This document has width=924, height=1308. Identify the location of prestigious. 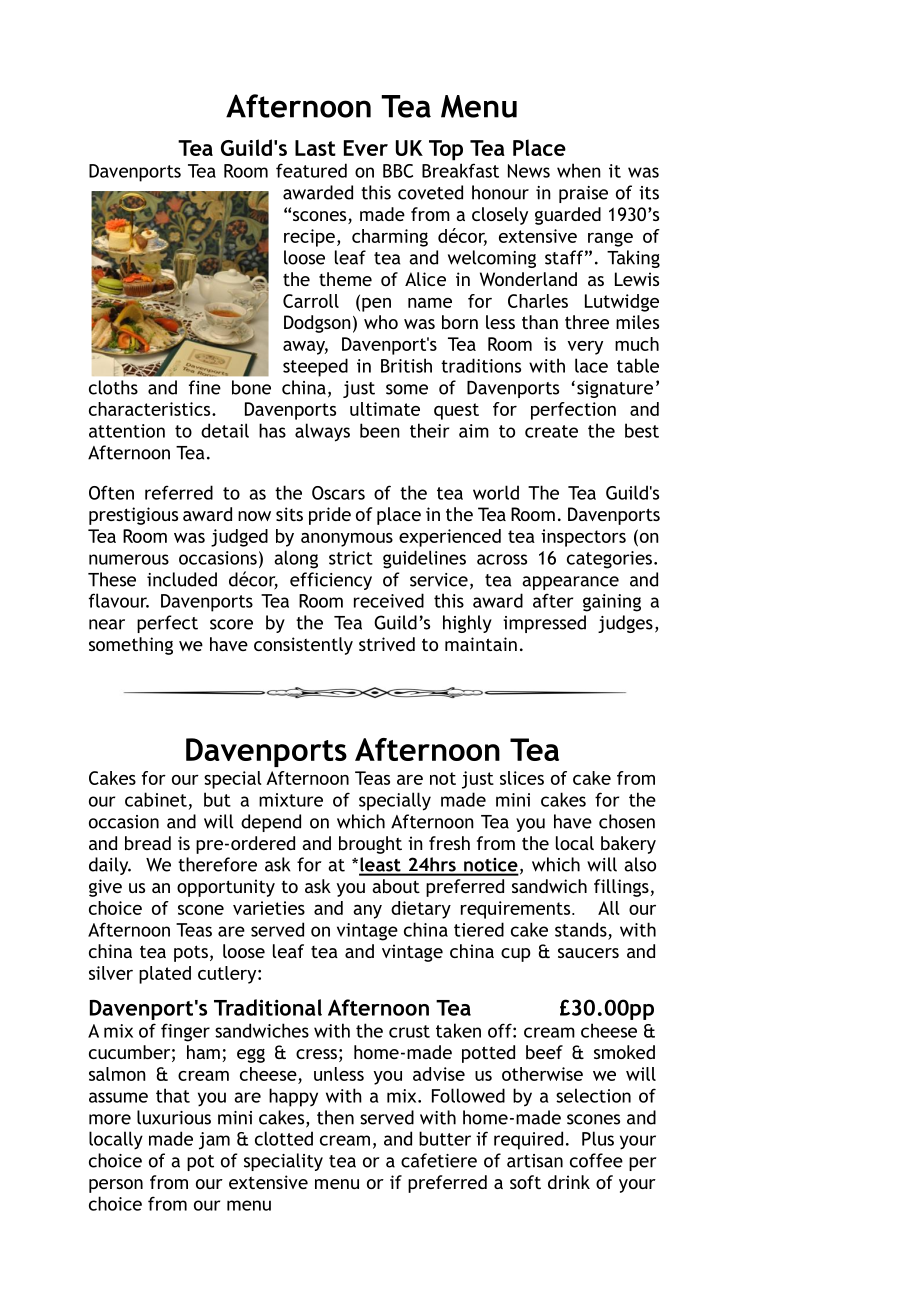
(133, 516).
